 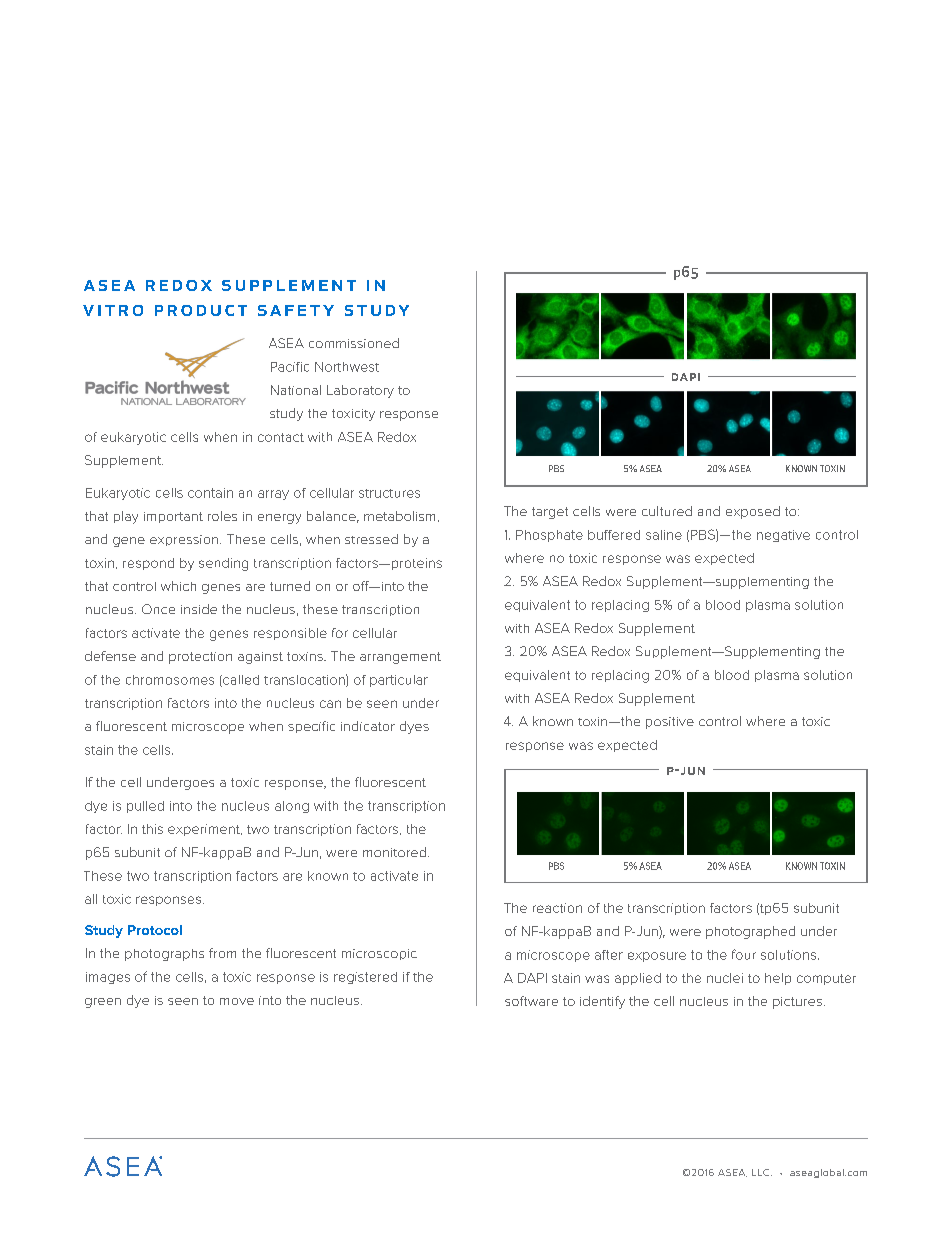 I want to click on Laboratory, so click(x=360, y=391).
